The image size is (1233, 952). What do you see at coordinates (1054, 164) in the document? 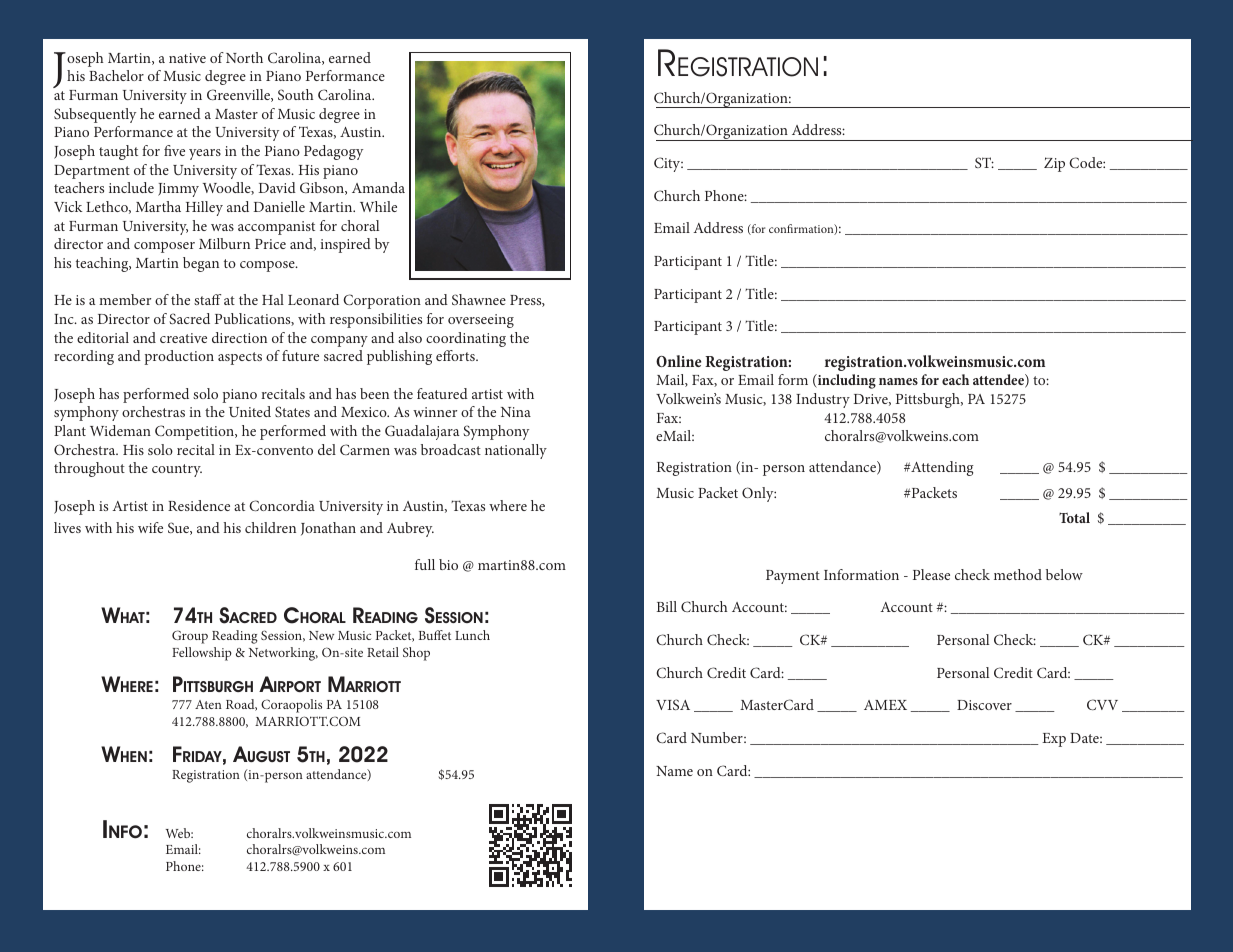
I see `Zip` at bounding box center [1054, 164].
